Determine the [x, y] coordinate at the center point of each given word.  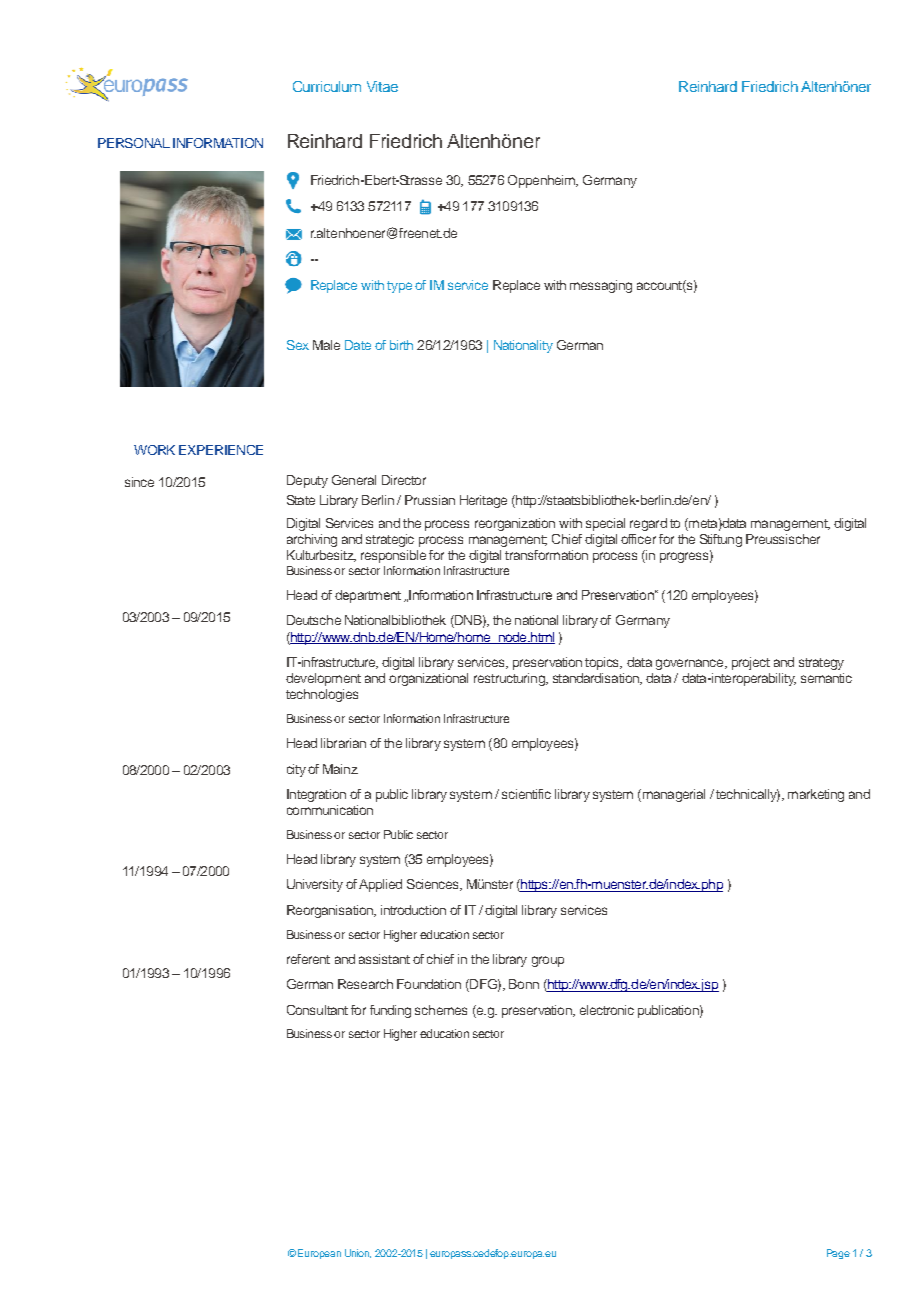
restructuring [510, 679]
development [323, 679]
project [751, 663]
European [319, 1254]
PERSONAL [134, 143]
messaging [601, 286]
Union [358, 1253]
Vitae [382, 86]
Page [838, 1254]
